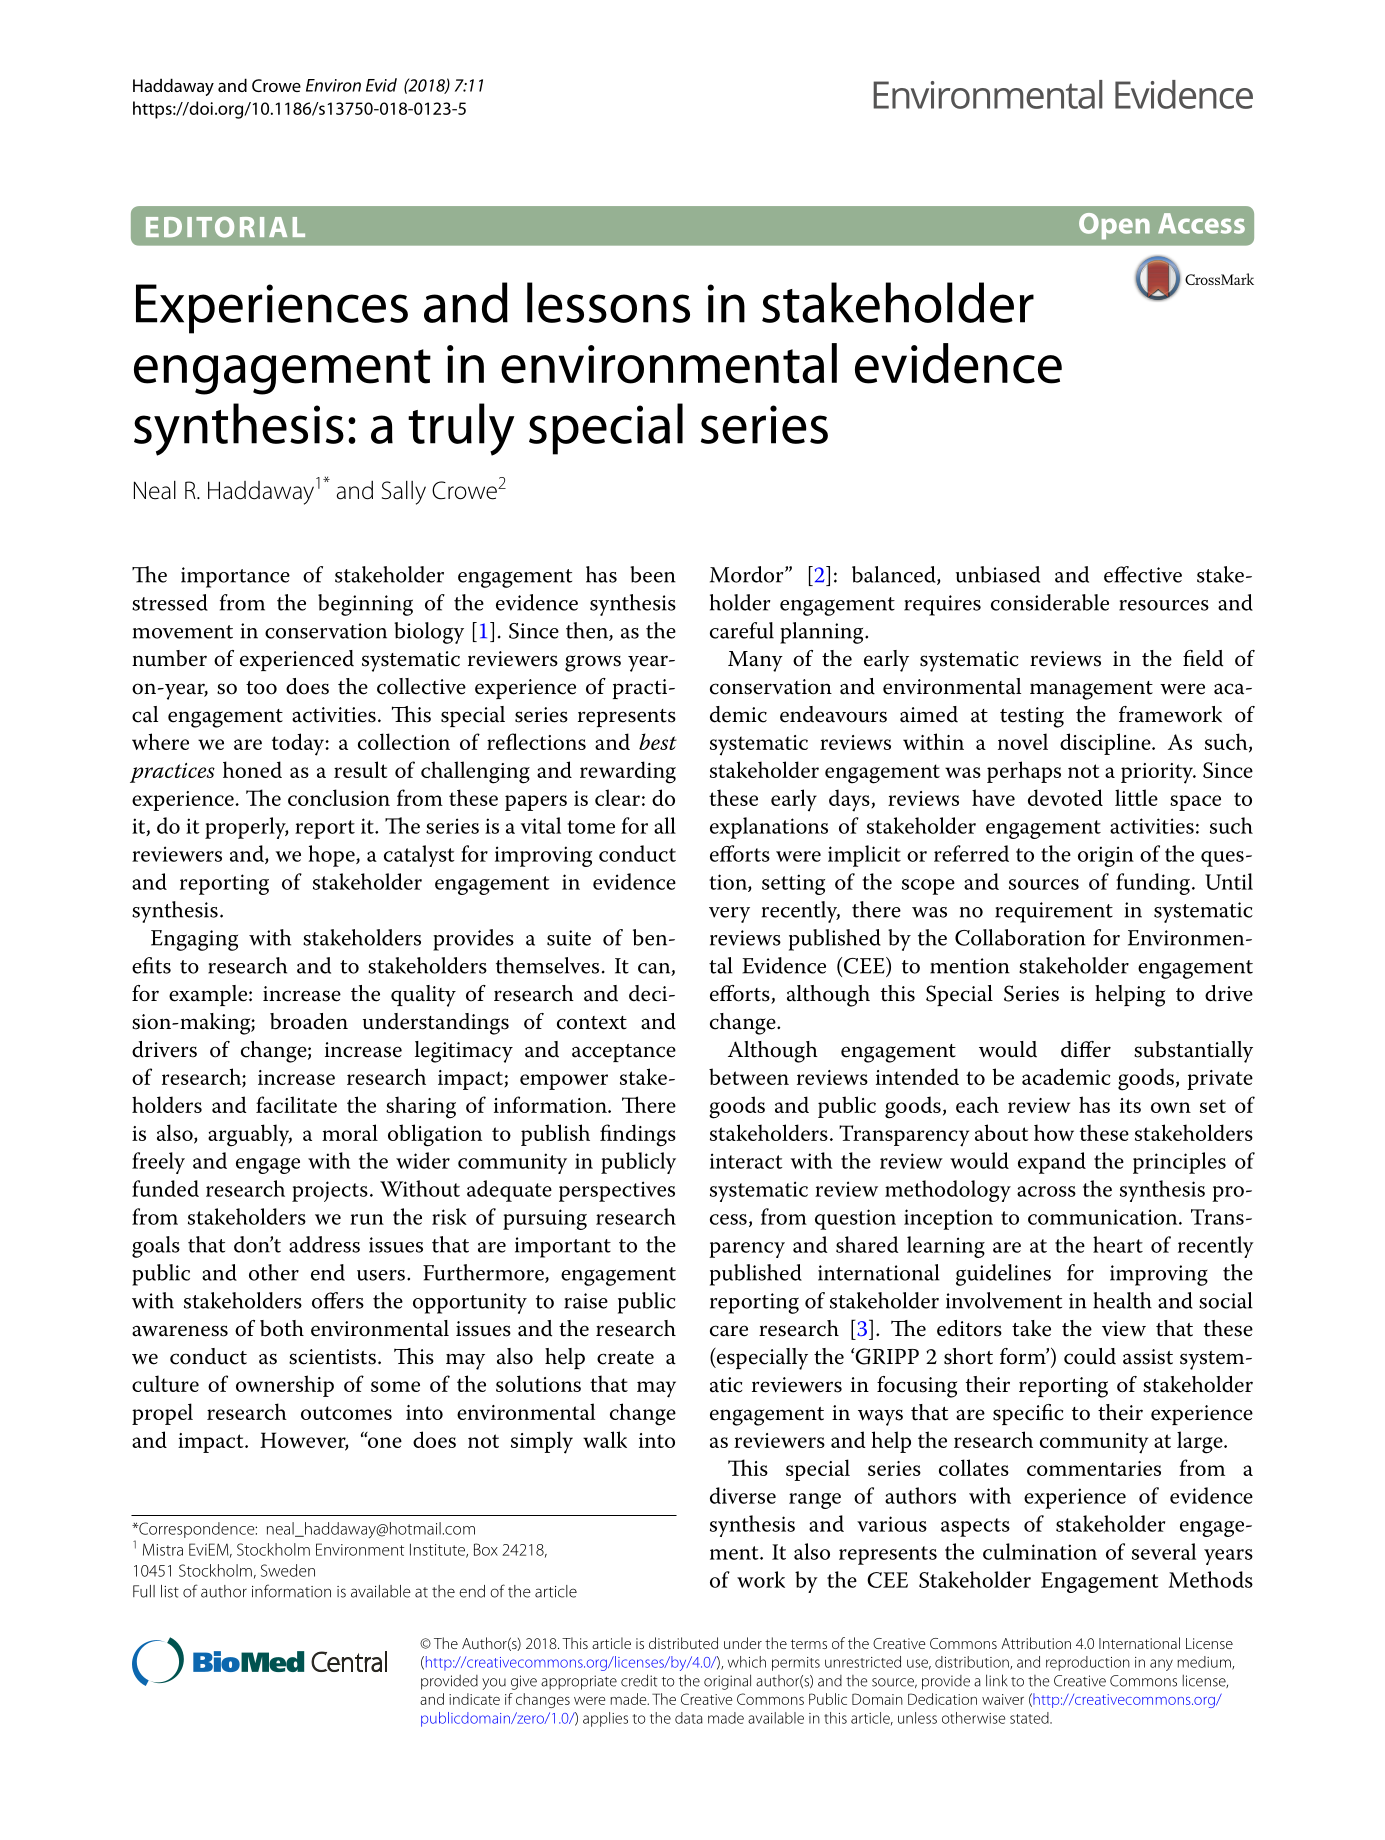  I want to click on Sweden, so click(288, 1570).
